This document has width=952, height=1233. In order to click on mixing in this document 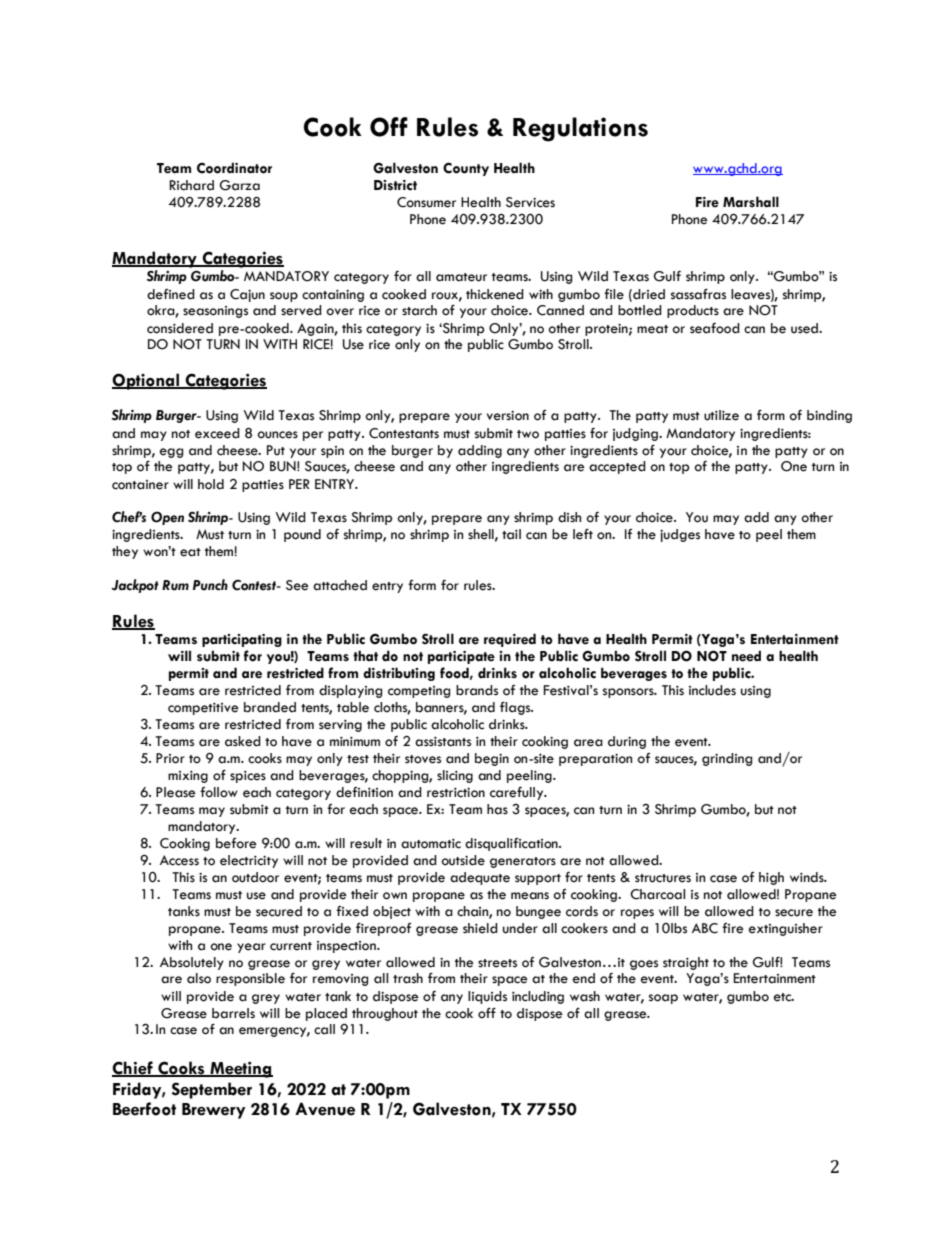, I will do `click(188, 777)`.
